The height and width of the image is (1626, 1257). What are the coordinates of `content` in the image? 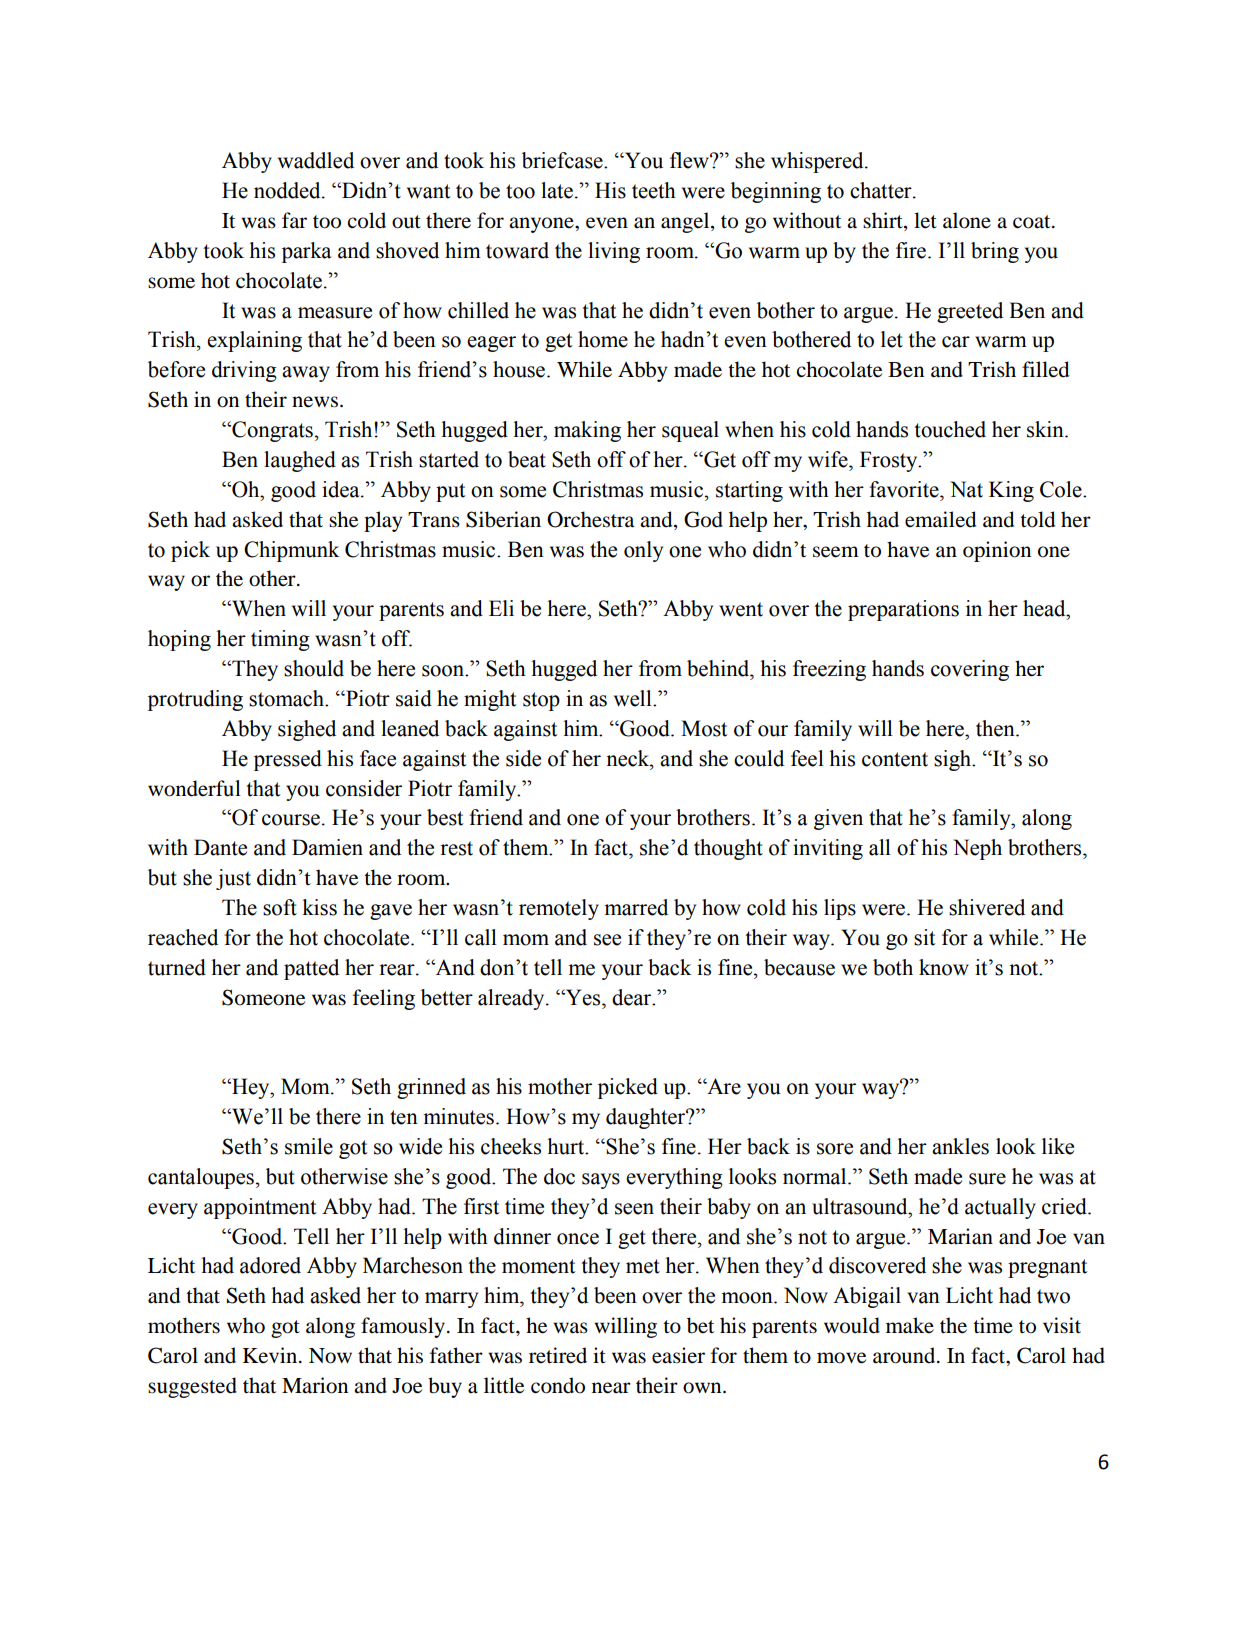 It's located at (895, 759).
